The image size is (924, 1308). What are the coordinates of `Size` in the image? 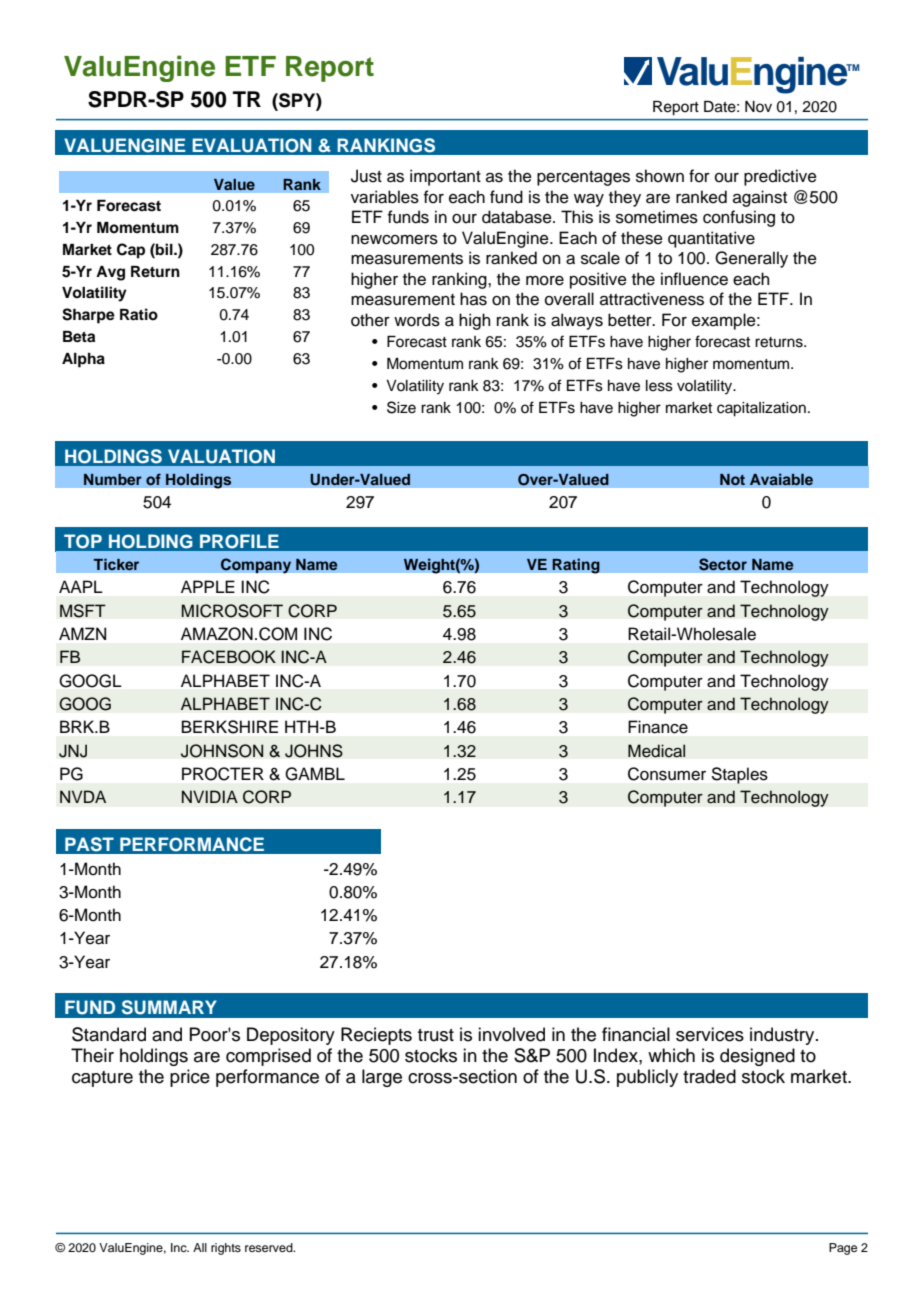 It's located at (401, 407).
